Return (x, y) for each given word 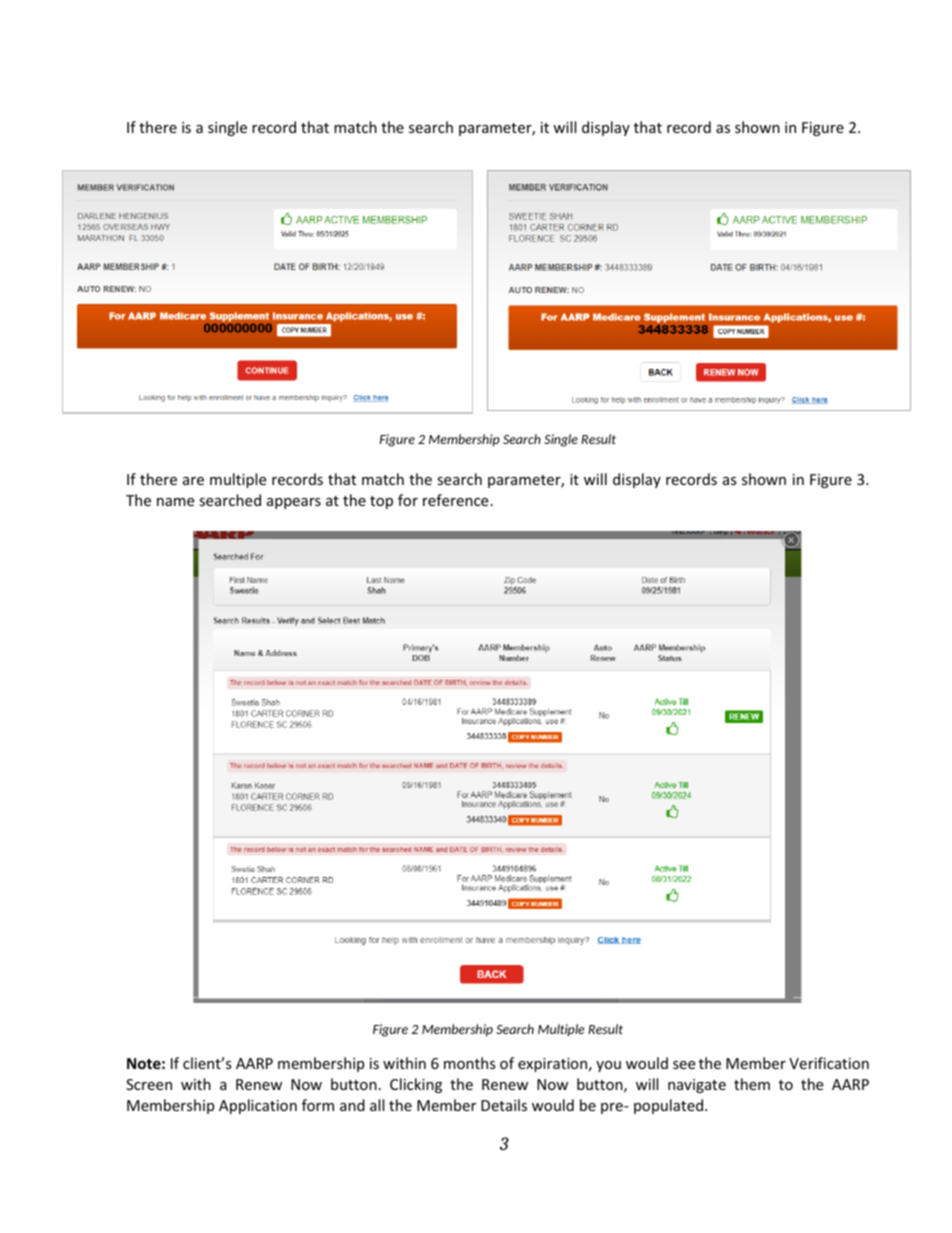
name (175, 502)
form (318, 1105)
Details (504, 1105)
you (608, 1066)
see (684, 1065)
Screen (149, 1084)
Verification (829, 1063)
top (381, 502)
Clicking (416, 1085)
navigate (697, 1086)
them (752, 1084)
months (470, 1063)
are (193, 481)
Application (258, 1106)
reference (455, 500)
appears (294, 503)
